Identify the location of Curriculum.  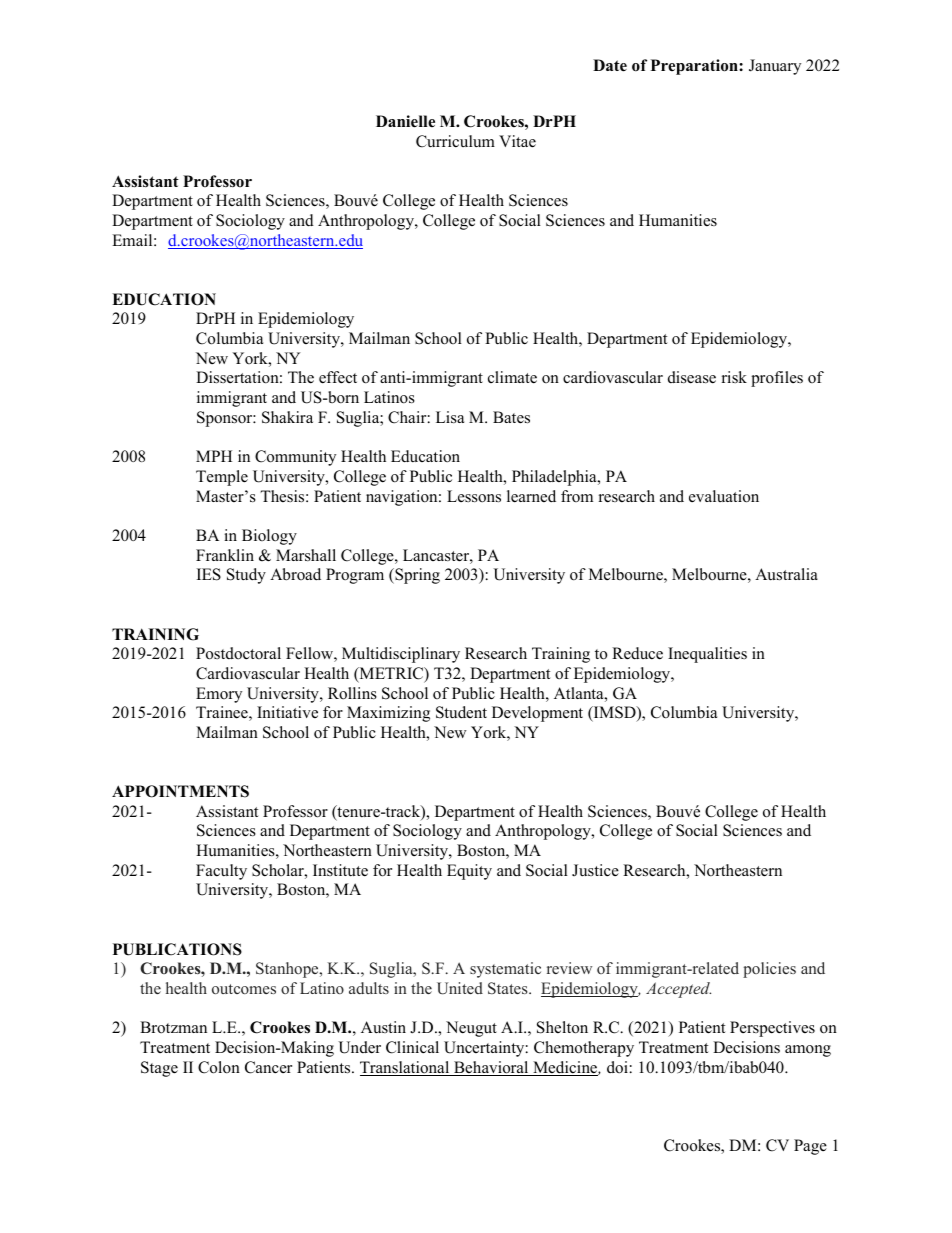
(455, 141).
